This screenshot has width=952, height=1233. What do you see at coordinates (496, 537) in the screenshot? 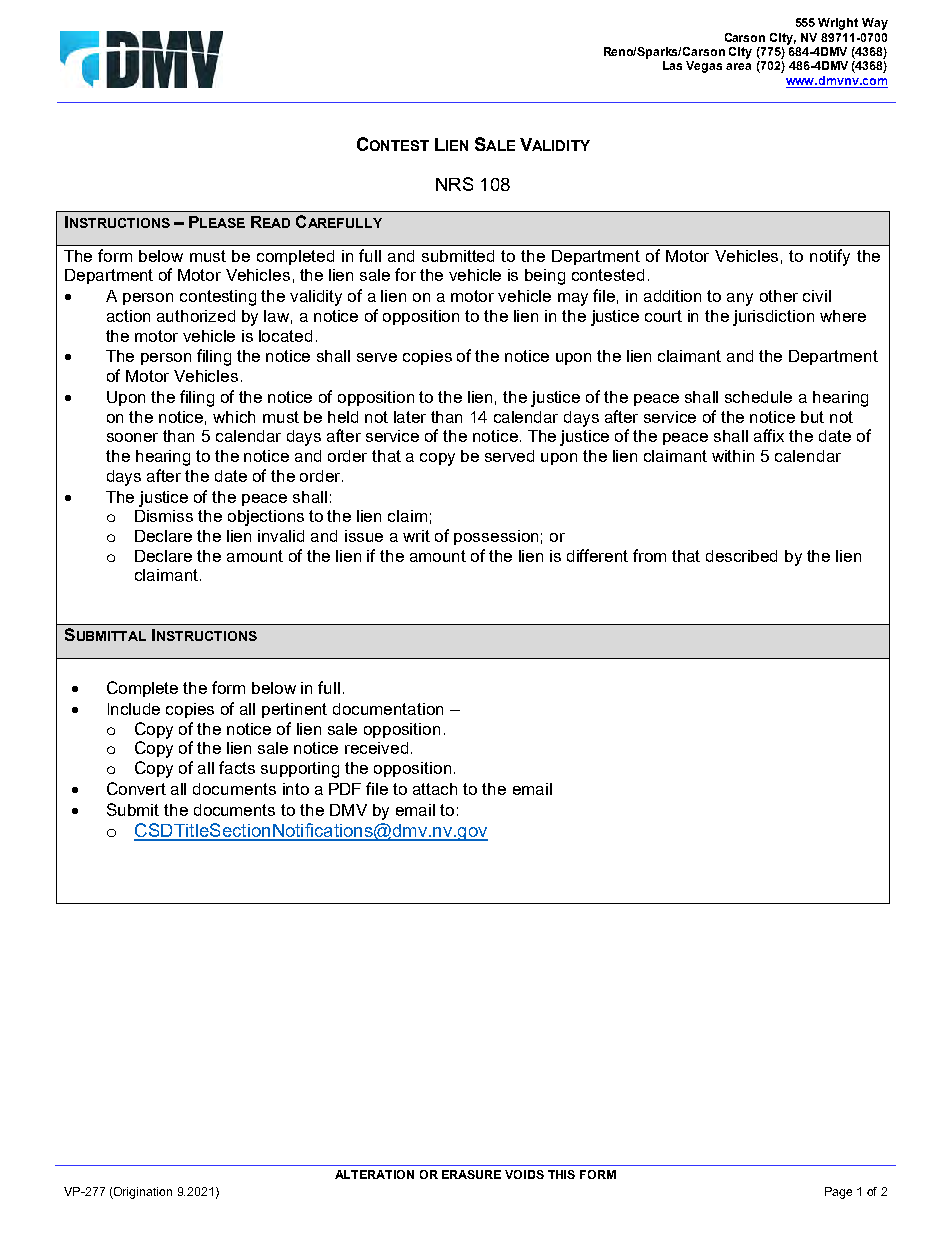
I see `possession` at bounding box center [496, 537].
